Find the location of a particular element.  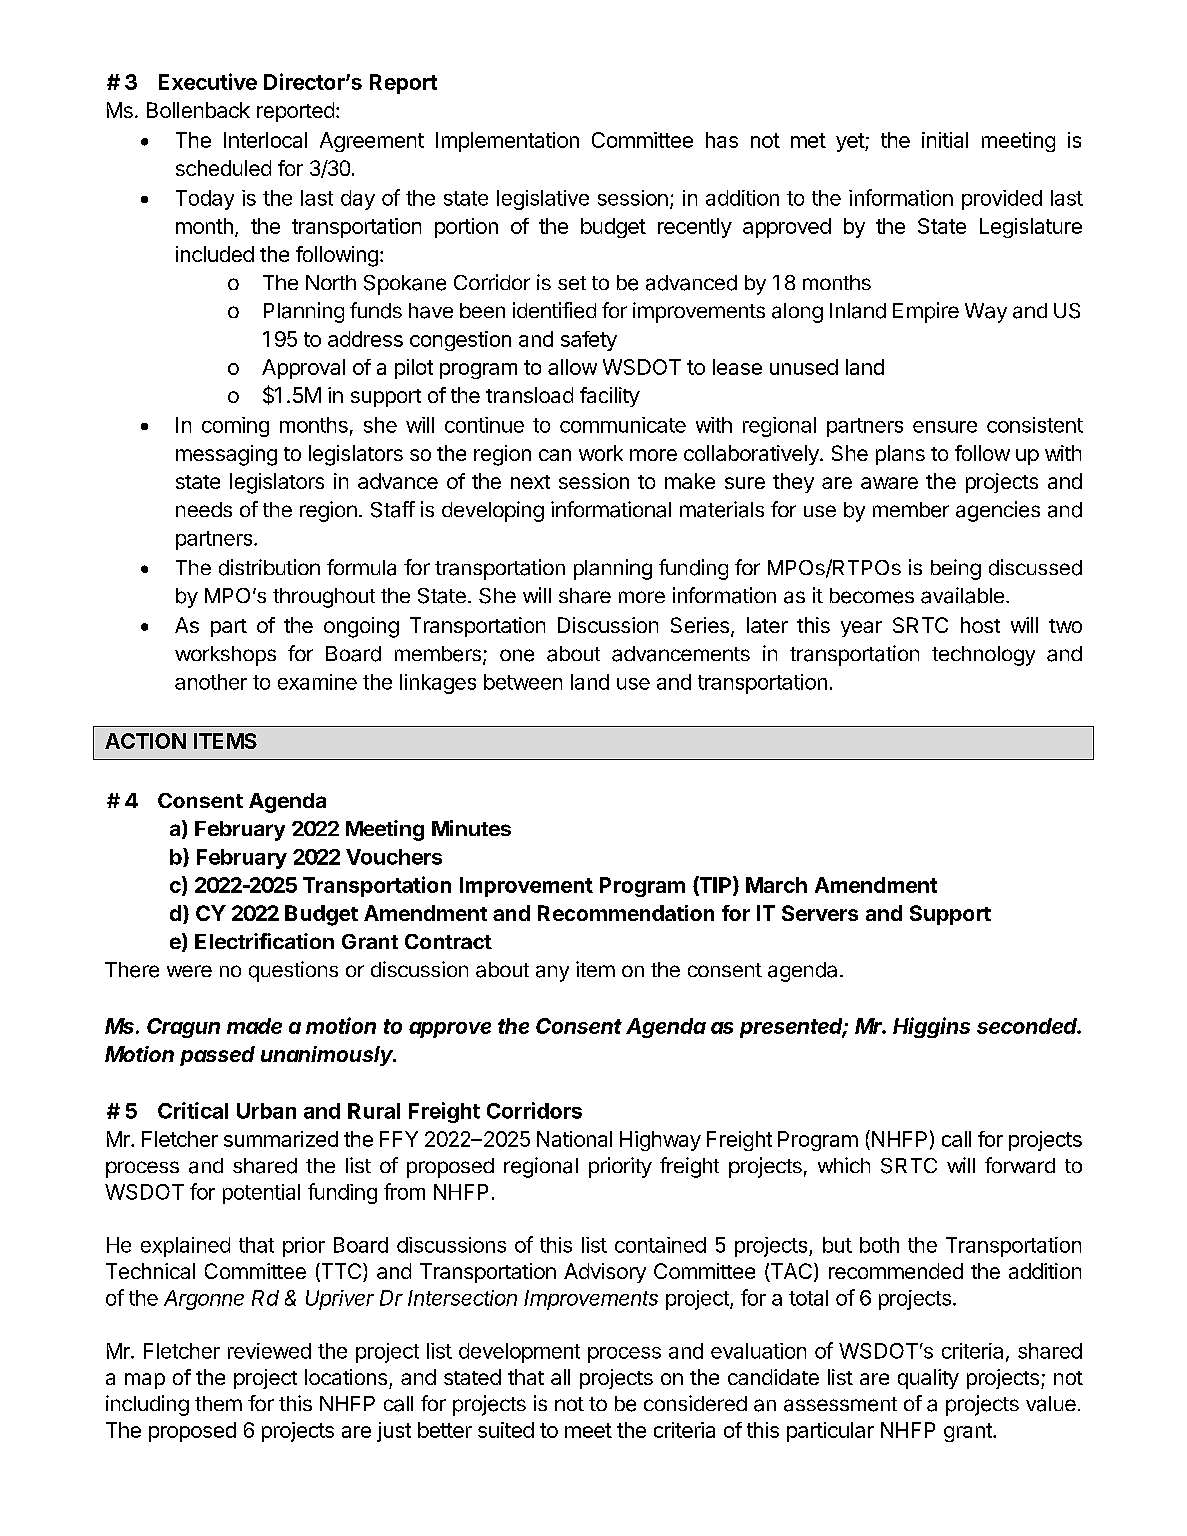

them is located at coordinates (218, 1403).
